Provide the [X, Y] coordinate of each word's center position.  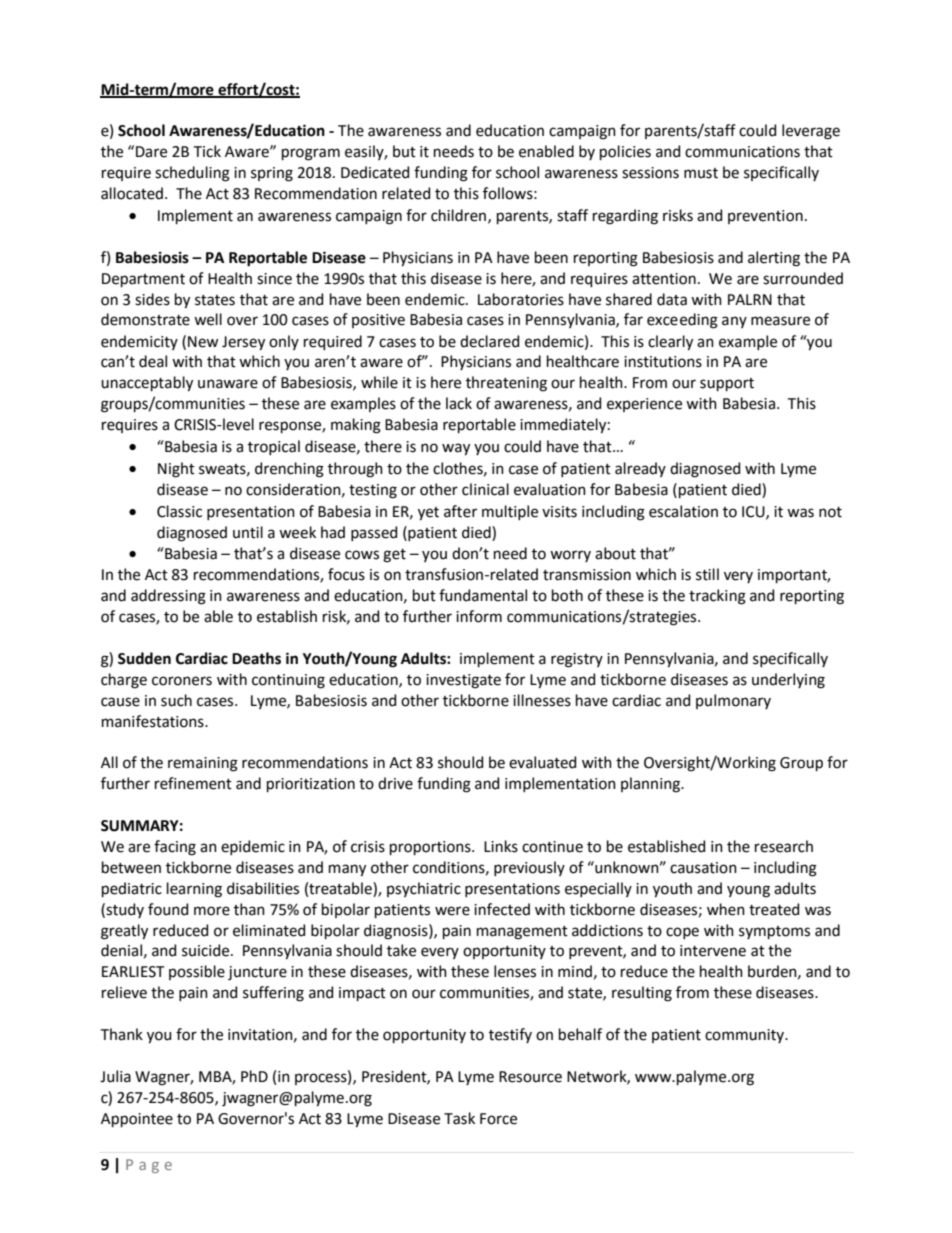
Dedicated [375, 172]
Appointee [137, 1120]
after [460, 511]
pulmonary [733, 701]
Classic [179, 511]
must [701, 173]
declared [489, 341]
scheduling [192, 174]
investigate [463, 681]
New [203, 342]
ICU [754, 512]
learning [194, 890]
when [726, 909]
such [176, 700]
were [452, 911]
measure [780, 321]
